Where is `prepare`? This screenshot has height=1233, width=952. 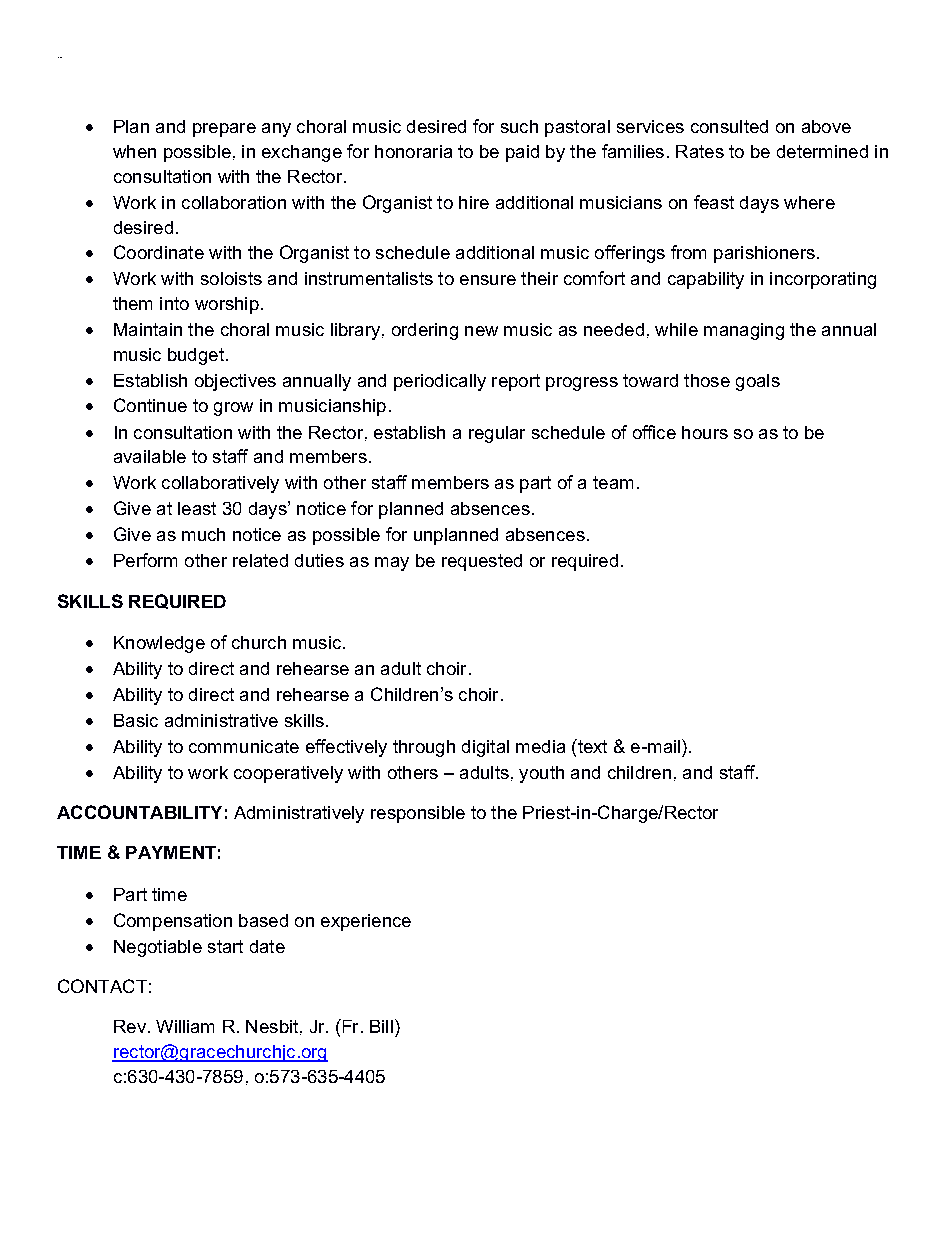 prepare is located at coordinates (224, 130).
